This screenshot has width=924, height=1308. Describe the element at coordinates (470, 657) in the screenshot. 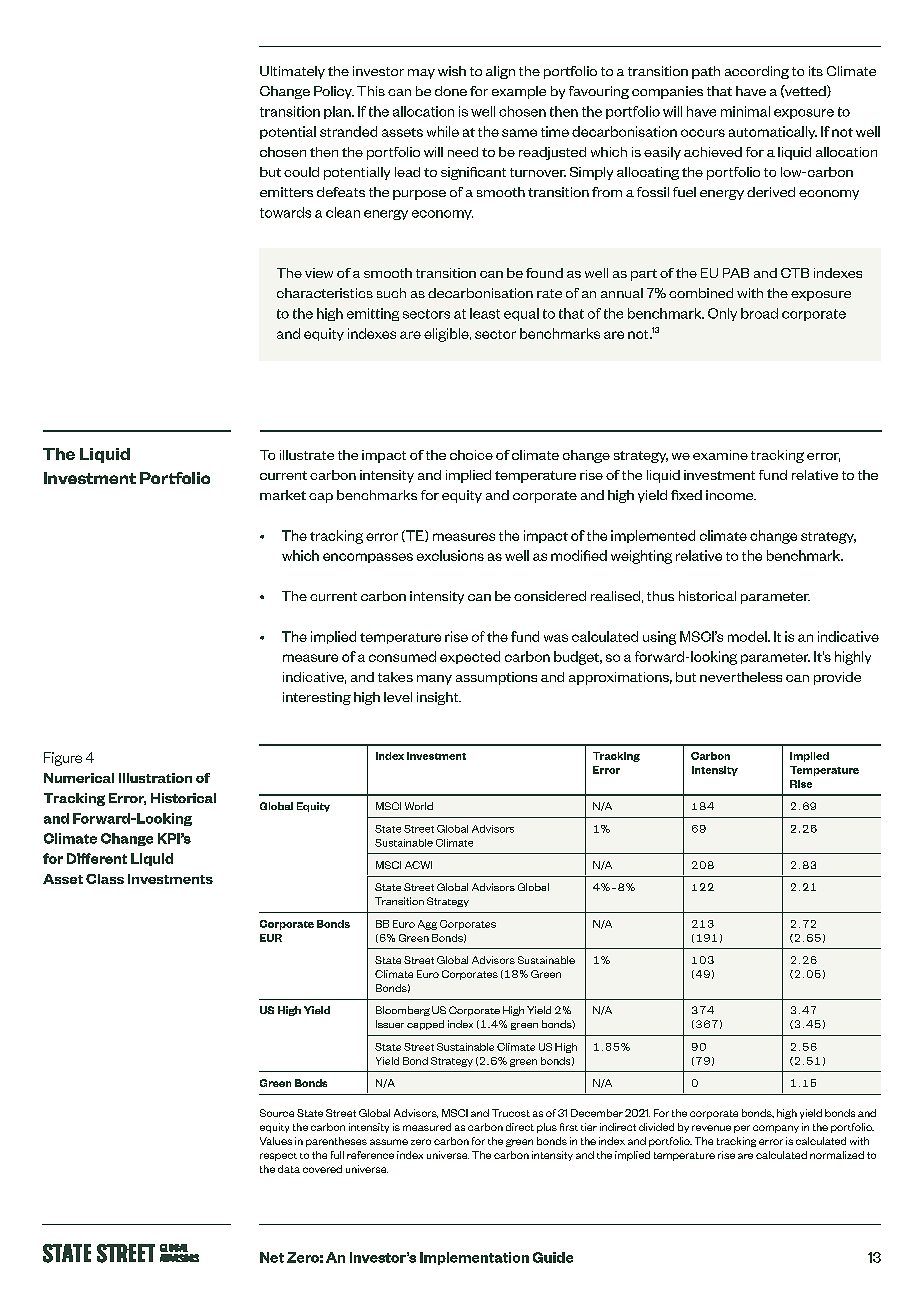

I see `expected` at that location.
